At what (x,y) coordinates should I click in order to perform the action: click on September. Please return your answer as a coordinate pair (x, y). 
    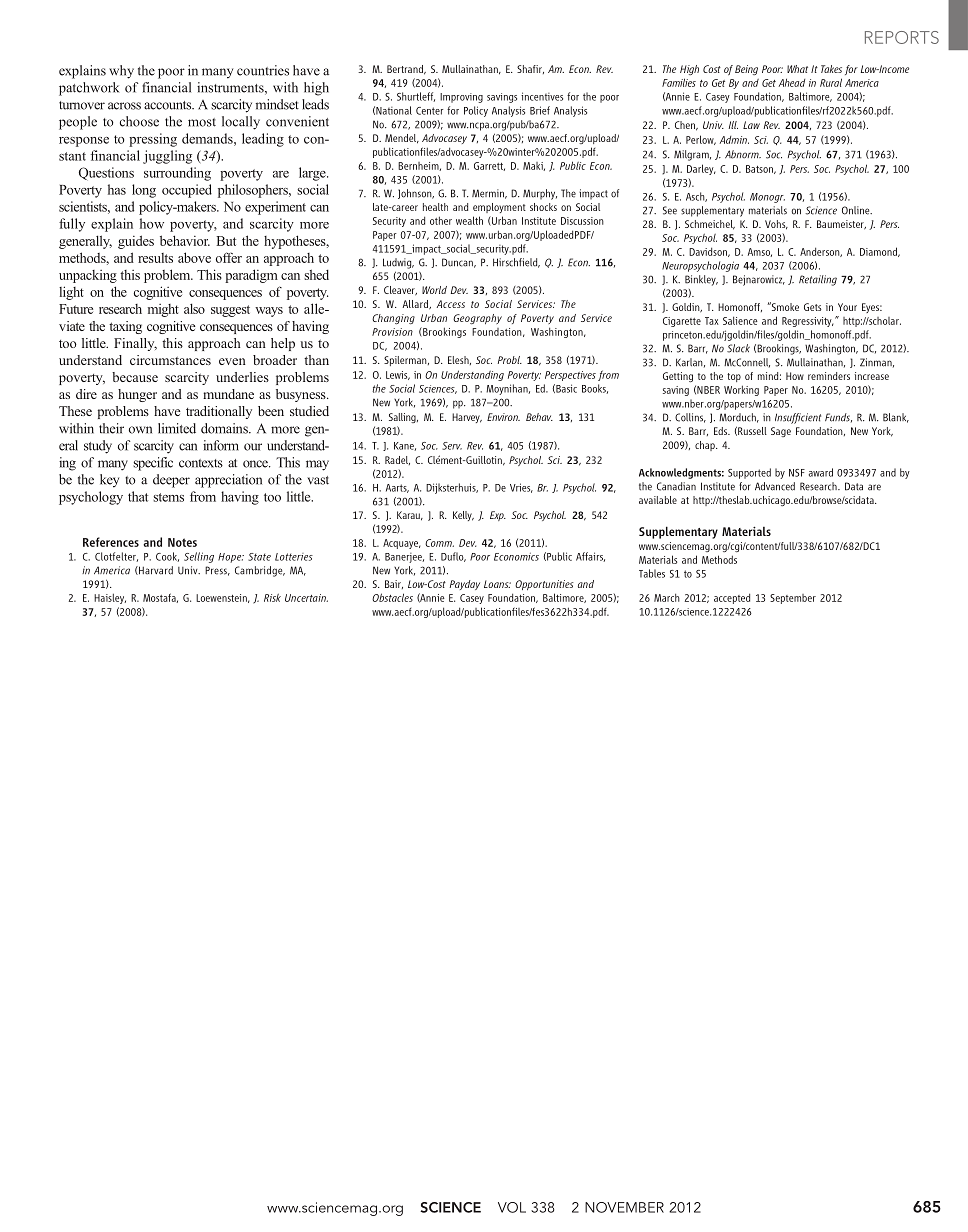
    Looking at the image, I should click on (793, 599).
